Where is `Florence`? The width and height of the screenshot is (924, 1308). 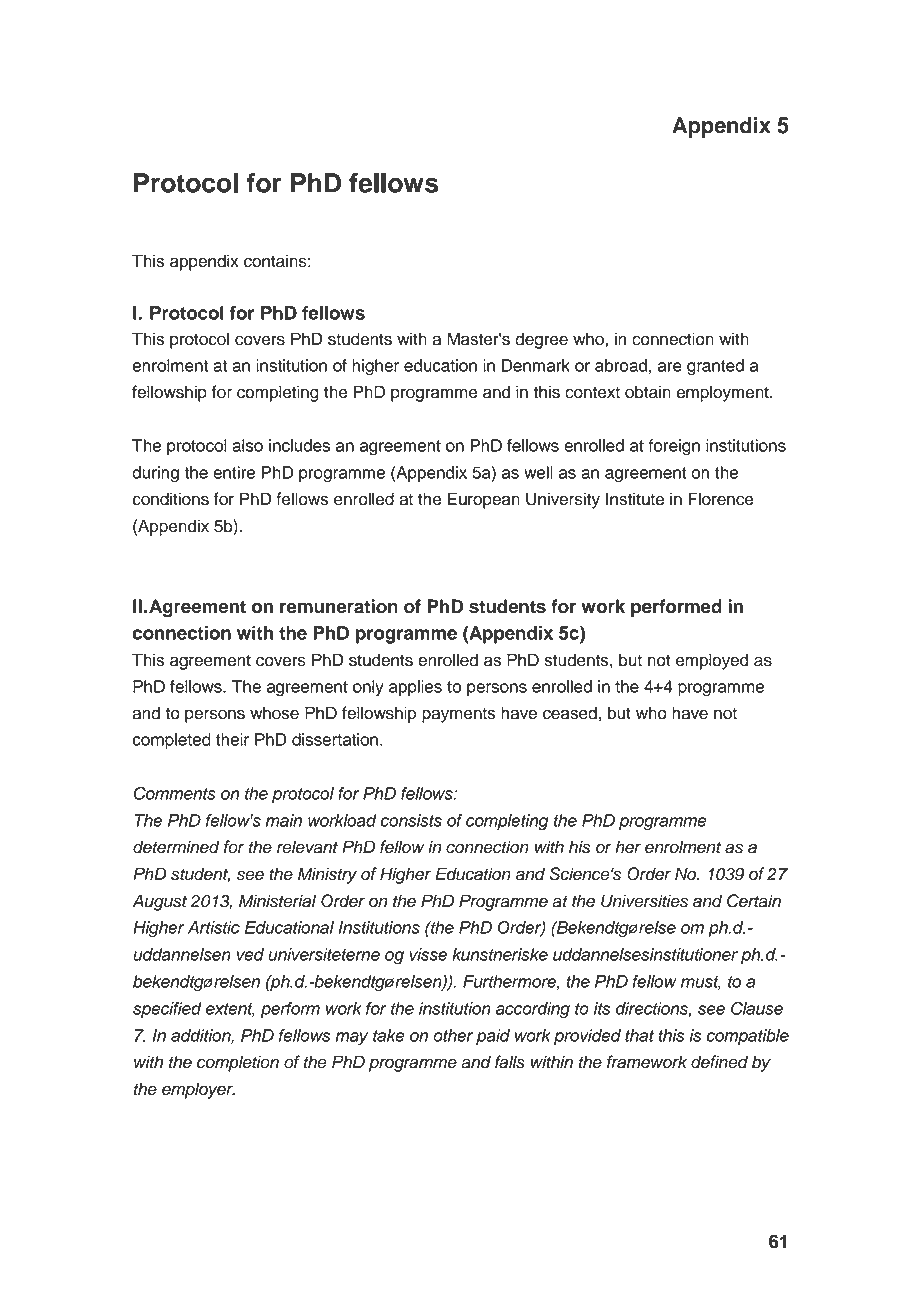
Florence is located at coordinates (721, 499).
